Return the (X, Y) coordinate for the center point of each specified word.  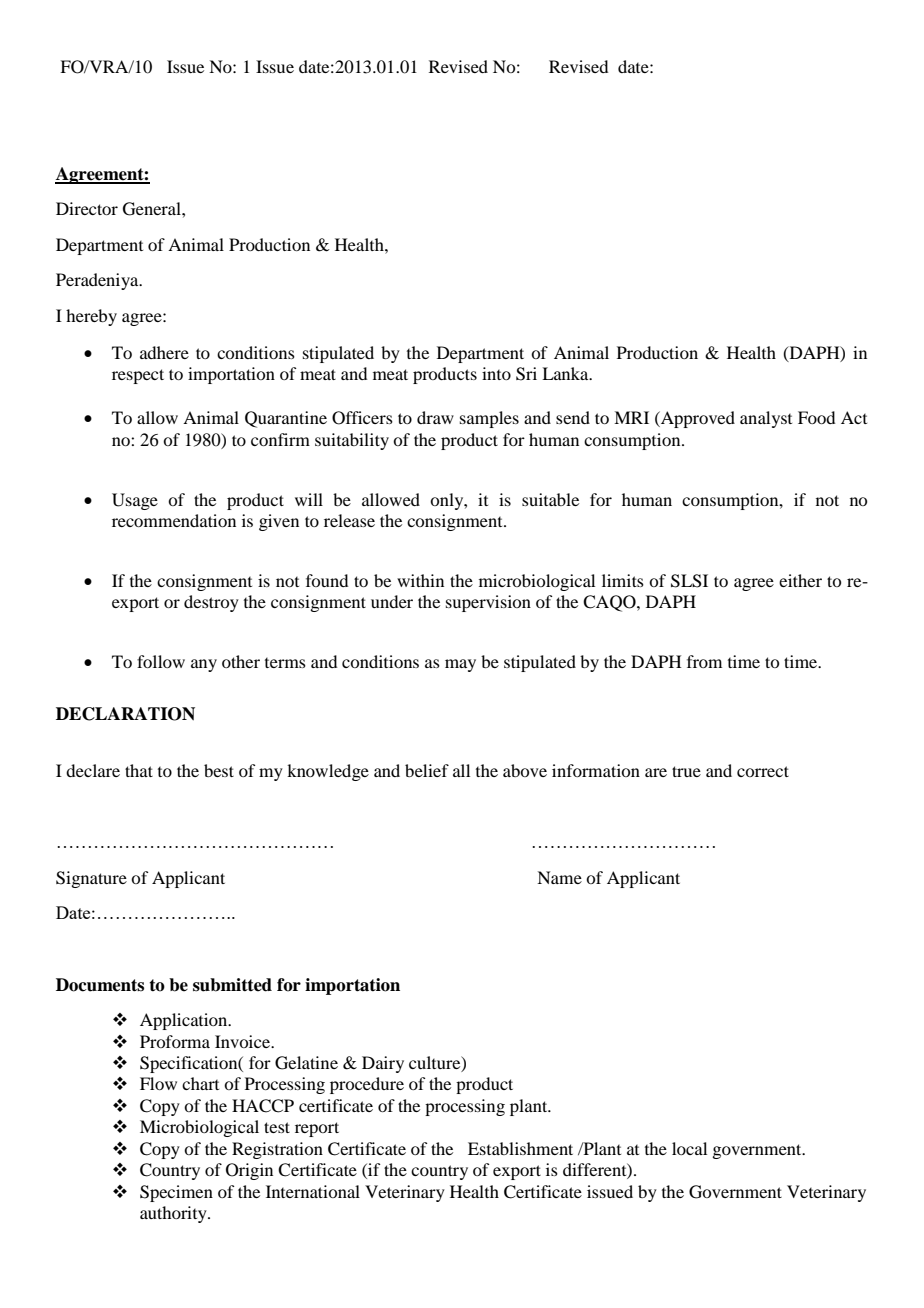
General (153, 209)
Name (559, 877)
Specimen (176, 1193)
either (800, 580)
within (420, 580)
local (689, 1148)
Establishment (520, 1148)
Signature (91, 879)
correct (763, 771)
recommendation (174, 520)
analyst (766, 419)
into (496, 373)
